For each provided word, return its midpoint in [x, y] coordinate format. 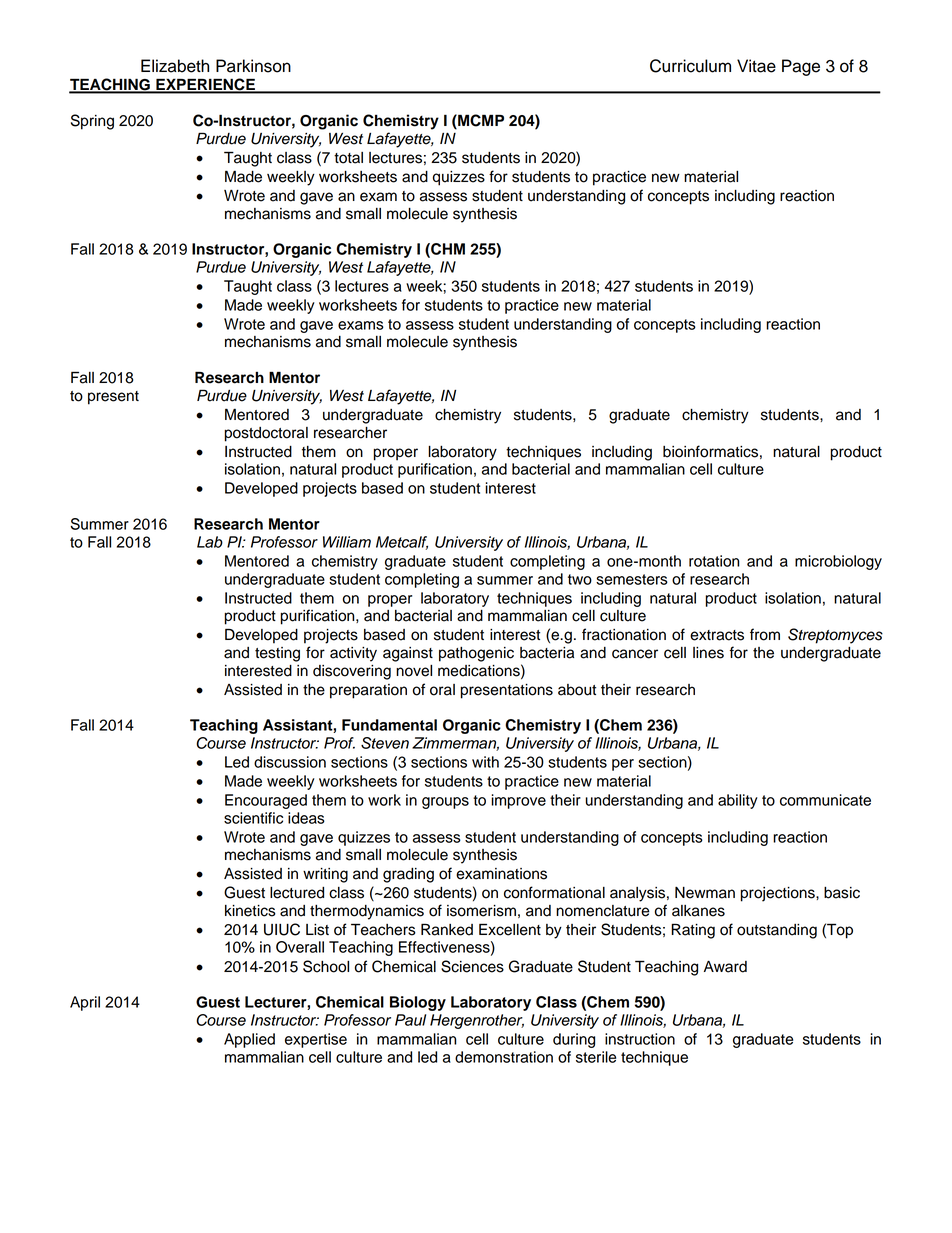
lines [708, 653]
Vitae [756, 66]
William [347, 542]
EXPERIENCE [205, 85]
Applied [249, 1040]
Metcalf [402, 543]
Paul [410, 1020]
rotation [714, 561]
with [485, 762]
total [348, 158]
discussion [290, 762]
